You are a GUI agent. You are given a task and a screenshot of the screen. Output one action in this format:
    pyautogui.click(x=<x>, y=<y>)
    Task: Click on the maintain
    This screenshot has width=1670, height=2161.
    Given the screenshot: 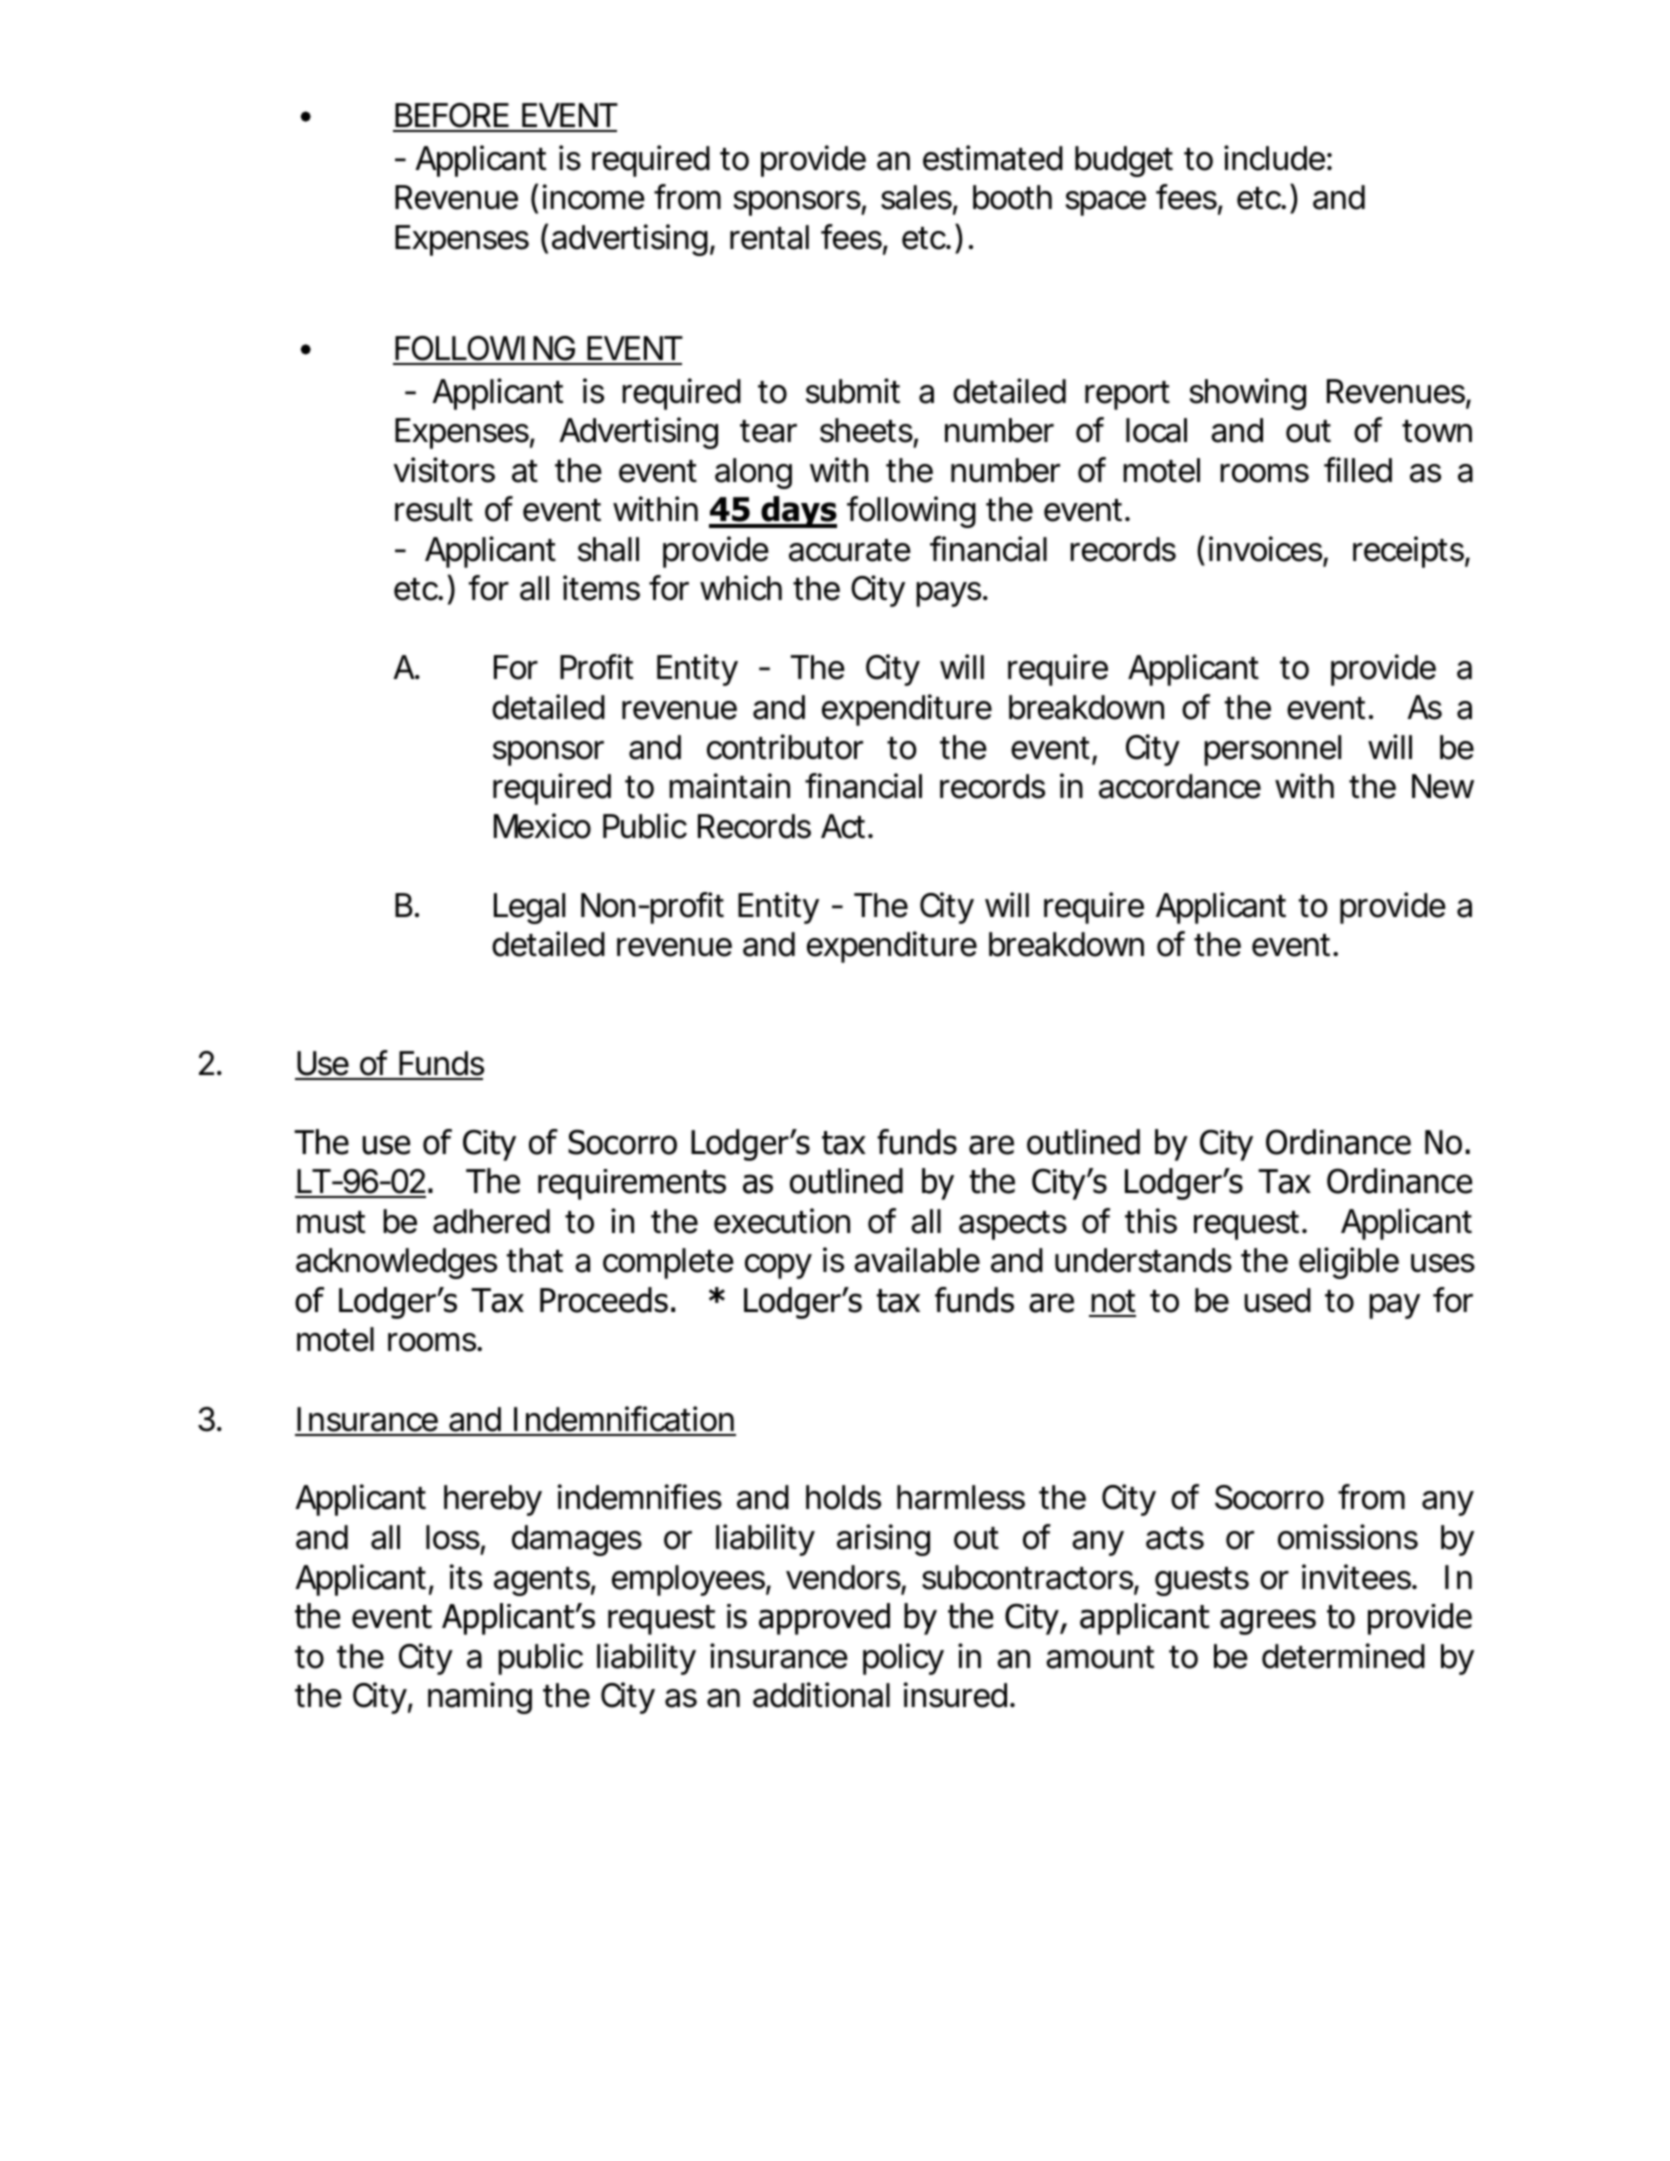 What is the action you would take?
    pyautogui.click(x=729, y=786)
